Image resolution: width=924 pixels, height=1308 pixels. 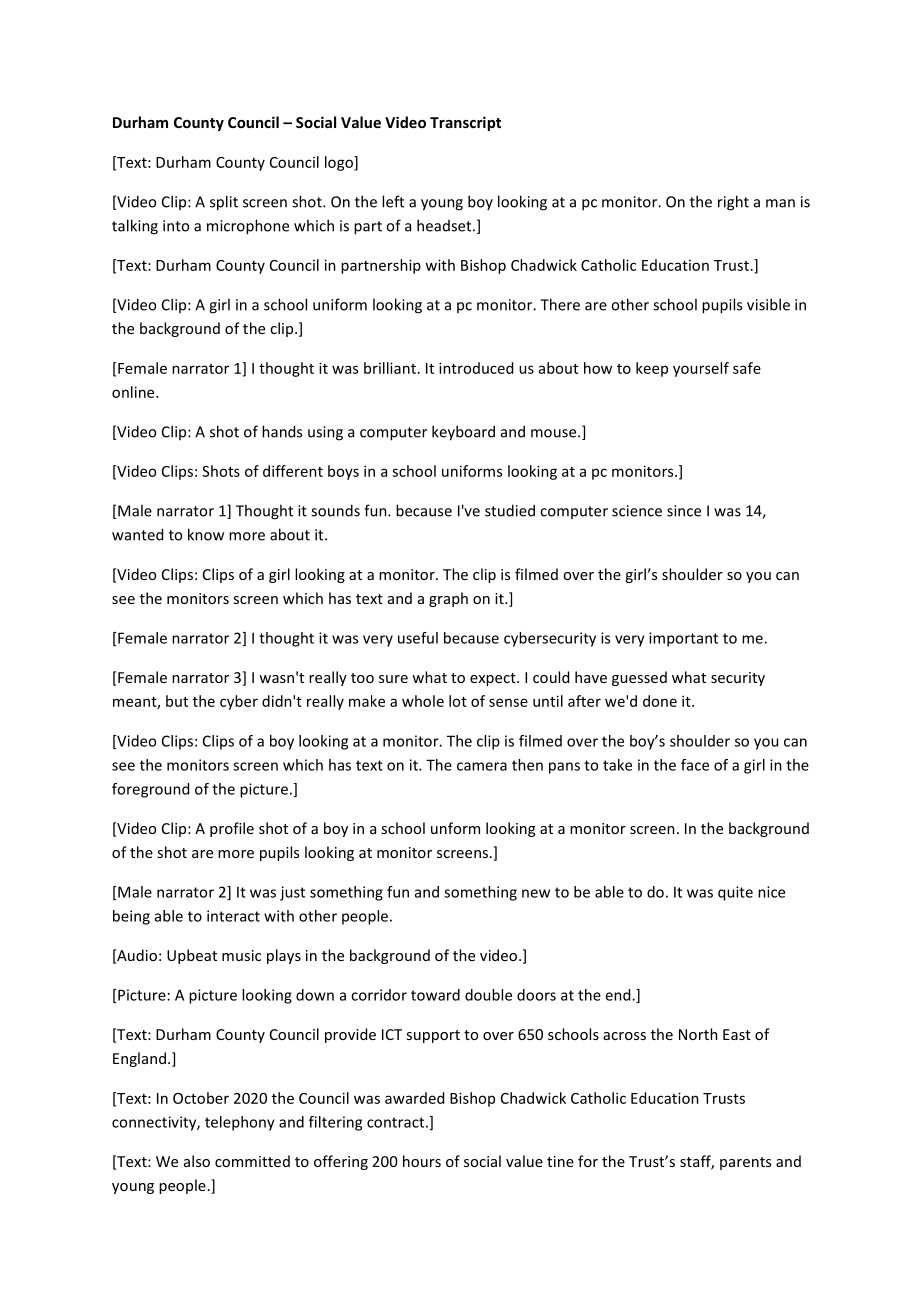 What do you see at coordinates (733, 203) in the page?
I see `right` at bounding box center [733, 203].
